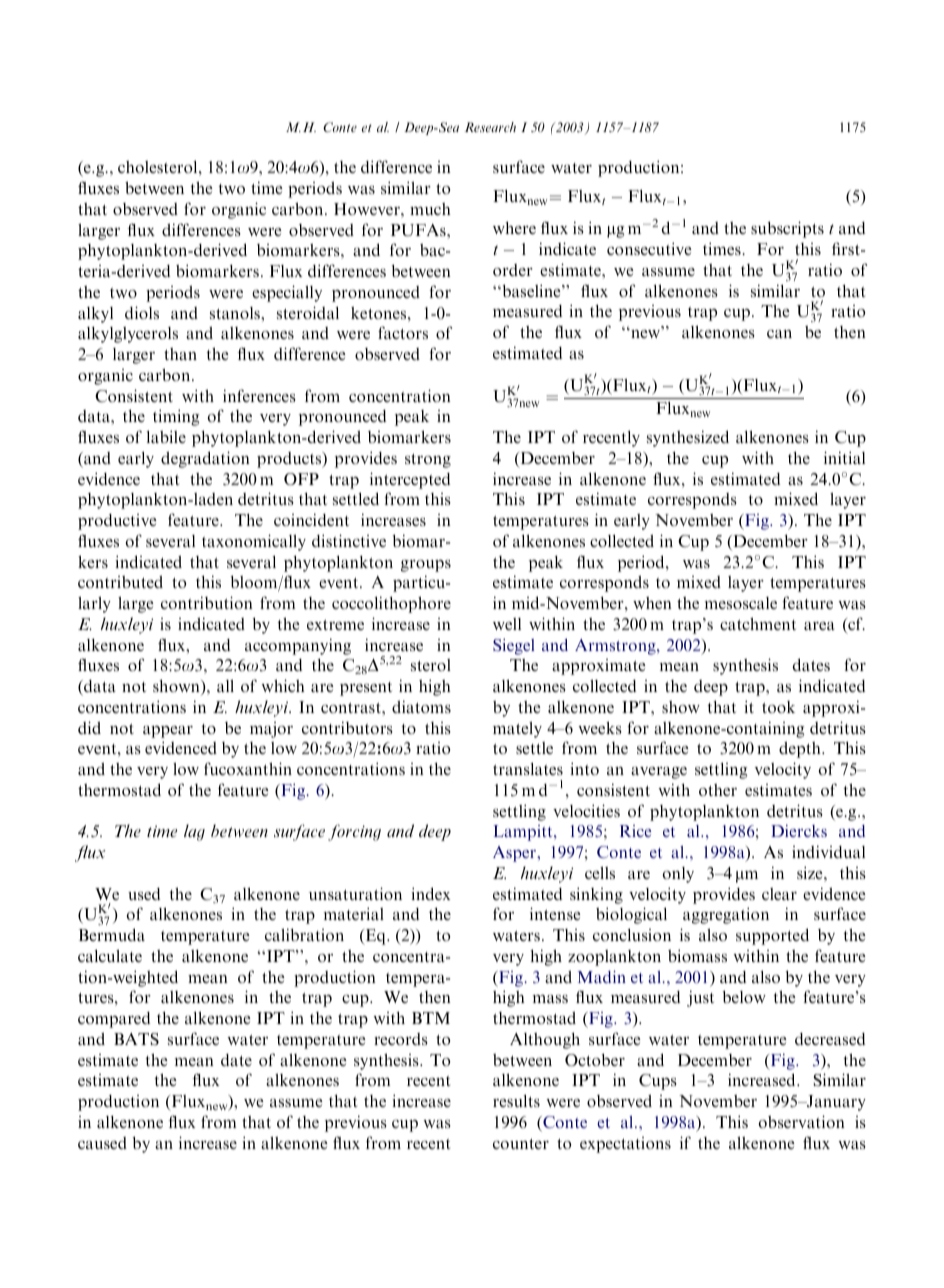  Describe the element at coordinates (490, 127) in the screenshot. I see `Research` at that location.
